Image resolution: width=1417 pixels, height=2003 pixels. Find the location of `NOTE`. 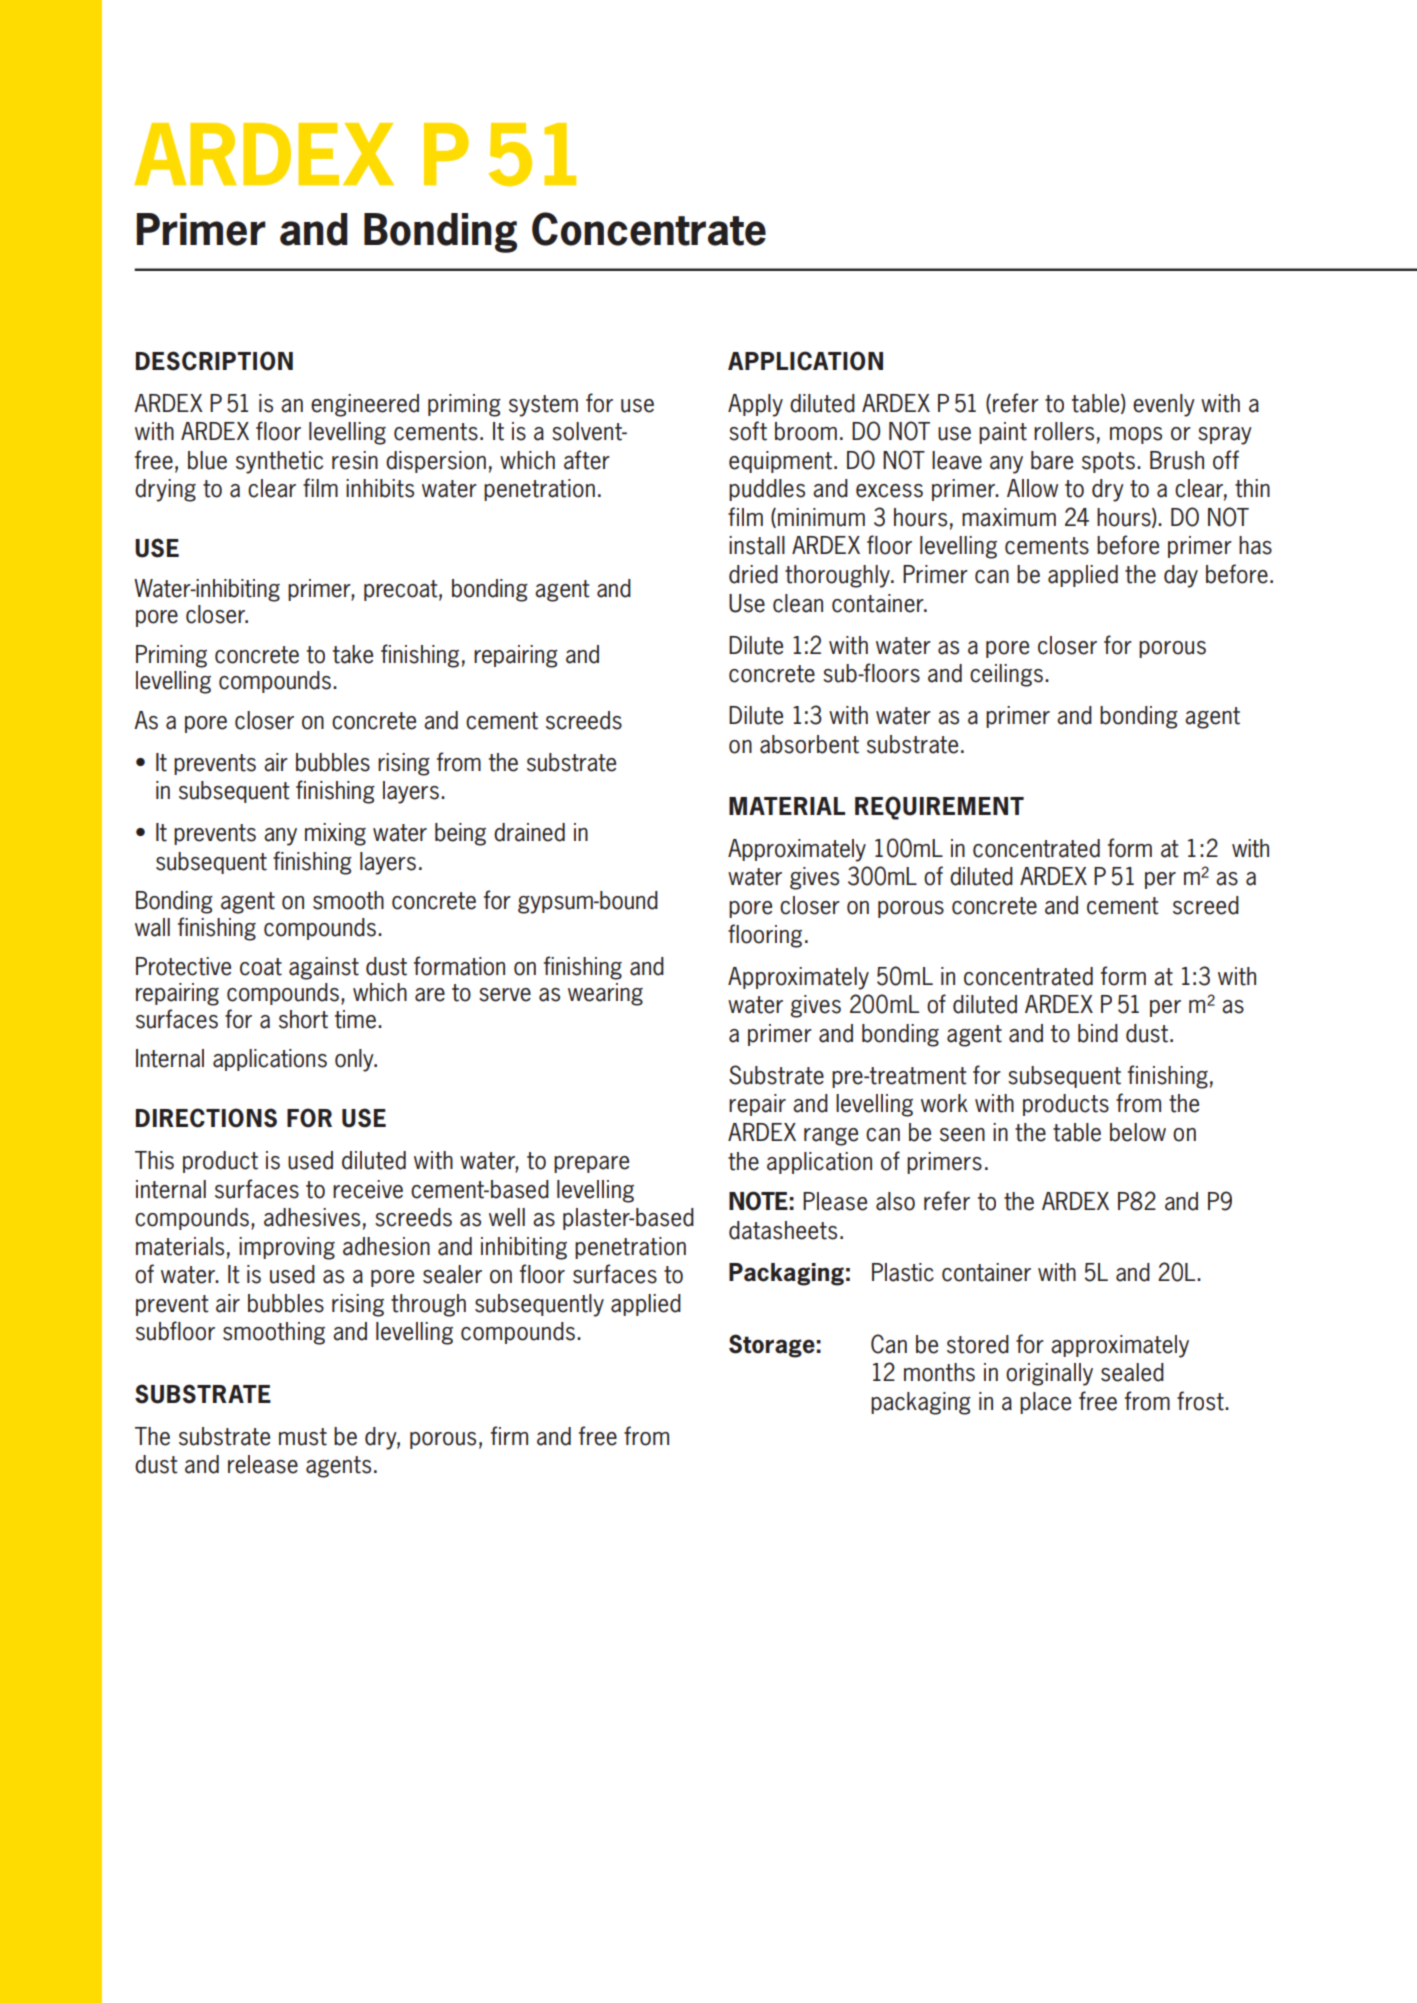

NOTE is located at coordinates (758, 1201).
